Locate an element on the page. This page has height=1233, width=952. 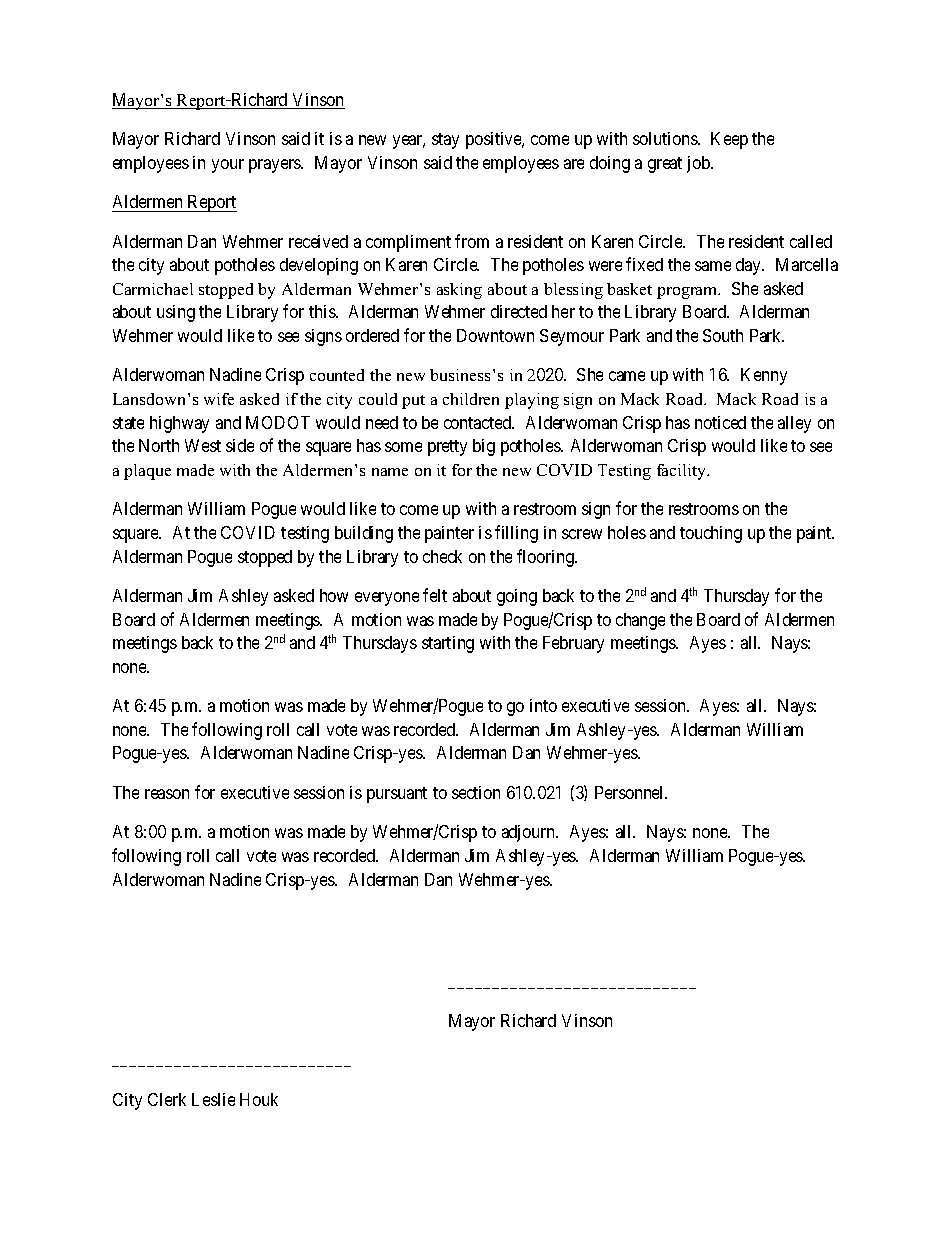
Personnel is located at coordinates (631, 792).
